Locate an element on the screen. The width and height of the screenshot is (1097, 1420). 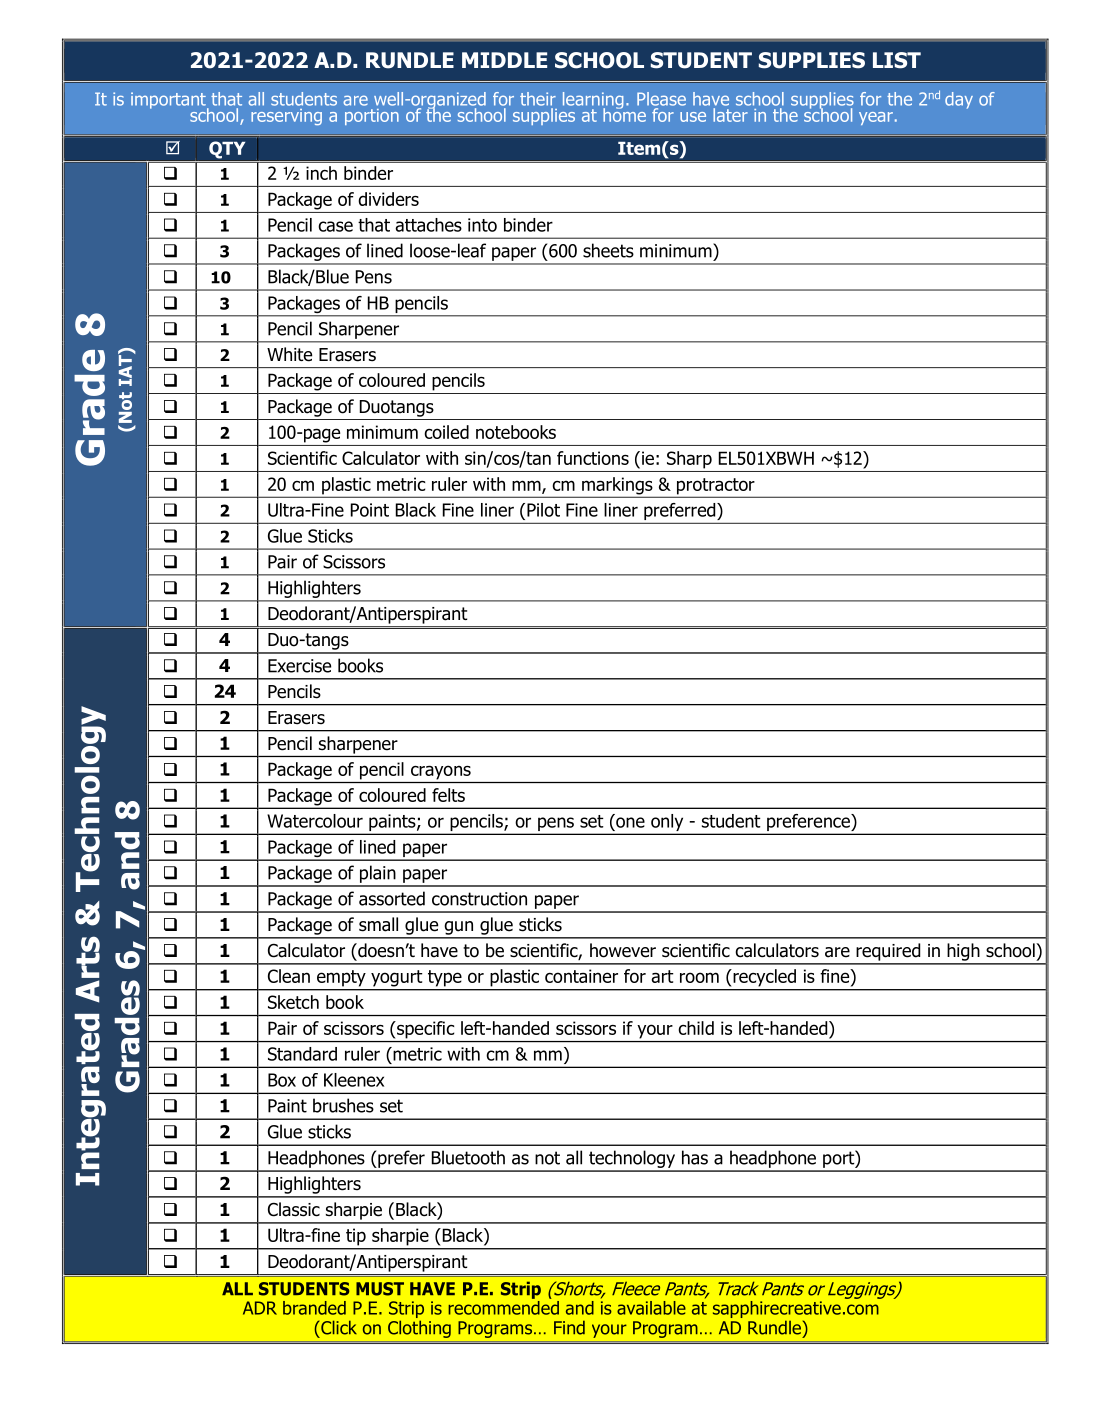
only is located at coordinates (667, 824).
